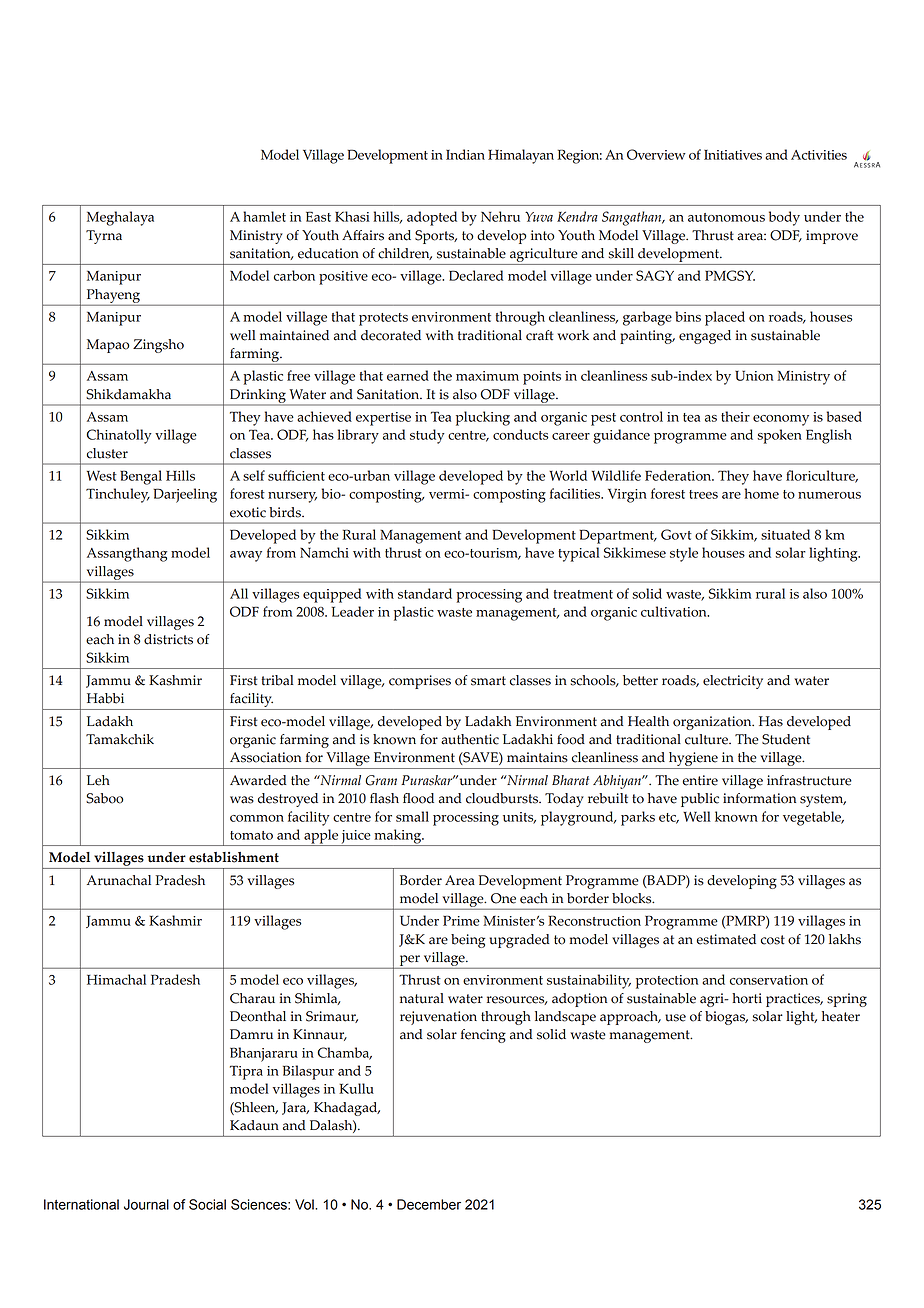 The width and height of the image is (924, 1308). What do you see at coordinates (576, 493) in the image?
I see `facilities` at bounding box center [576, 493].
